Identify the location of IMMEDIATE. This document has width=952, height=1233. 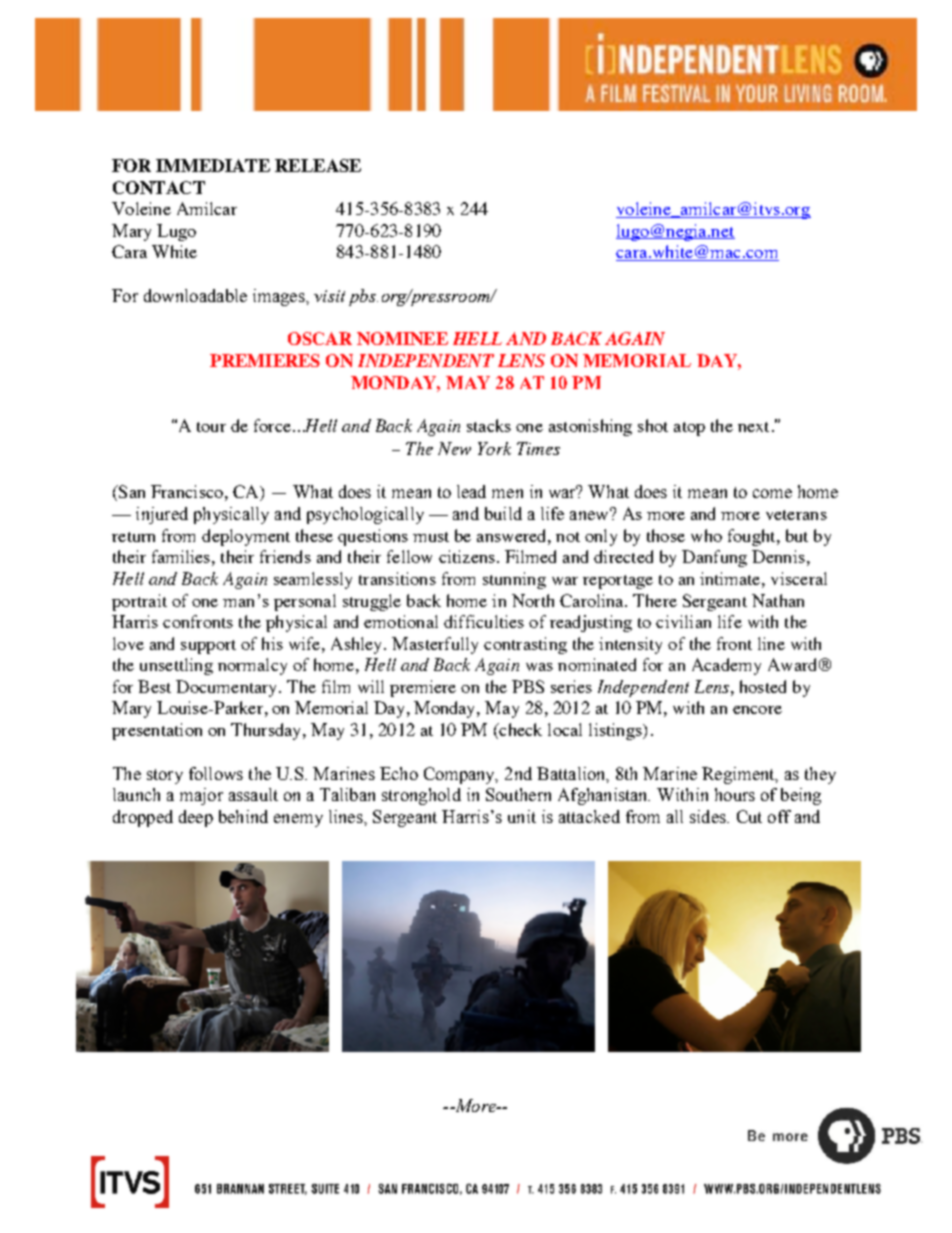
(213, 165).
